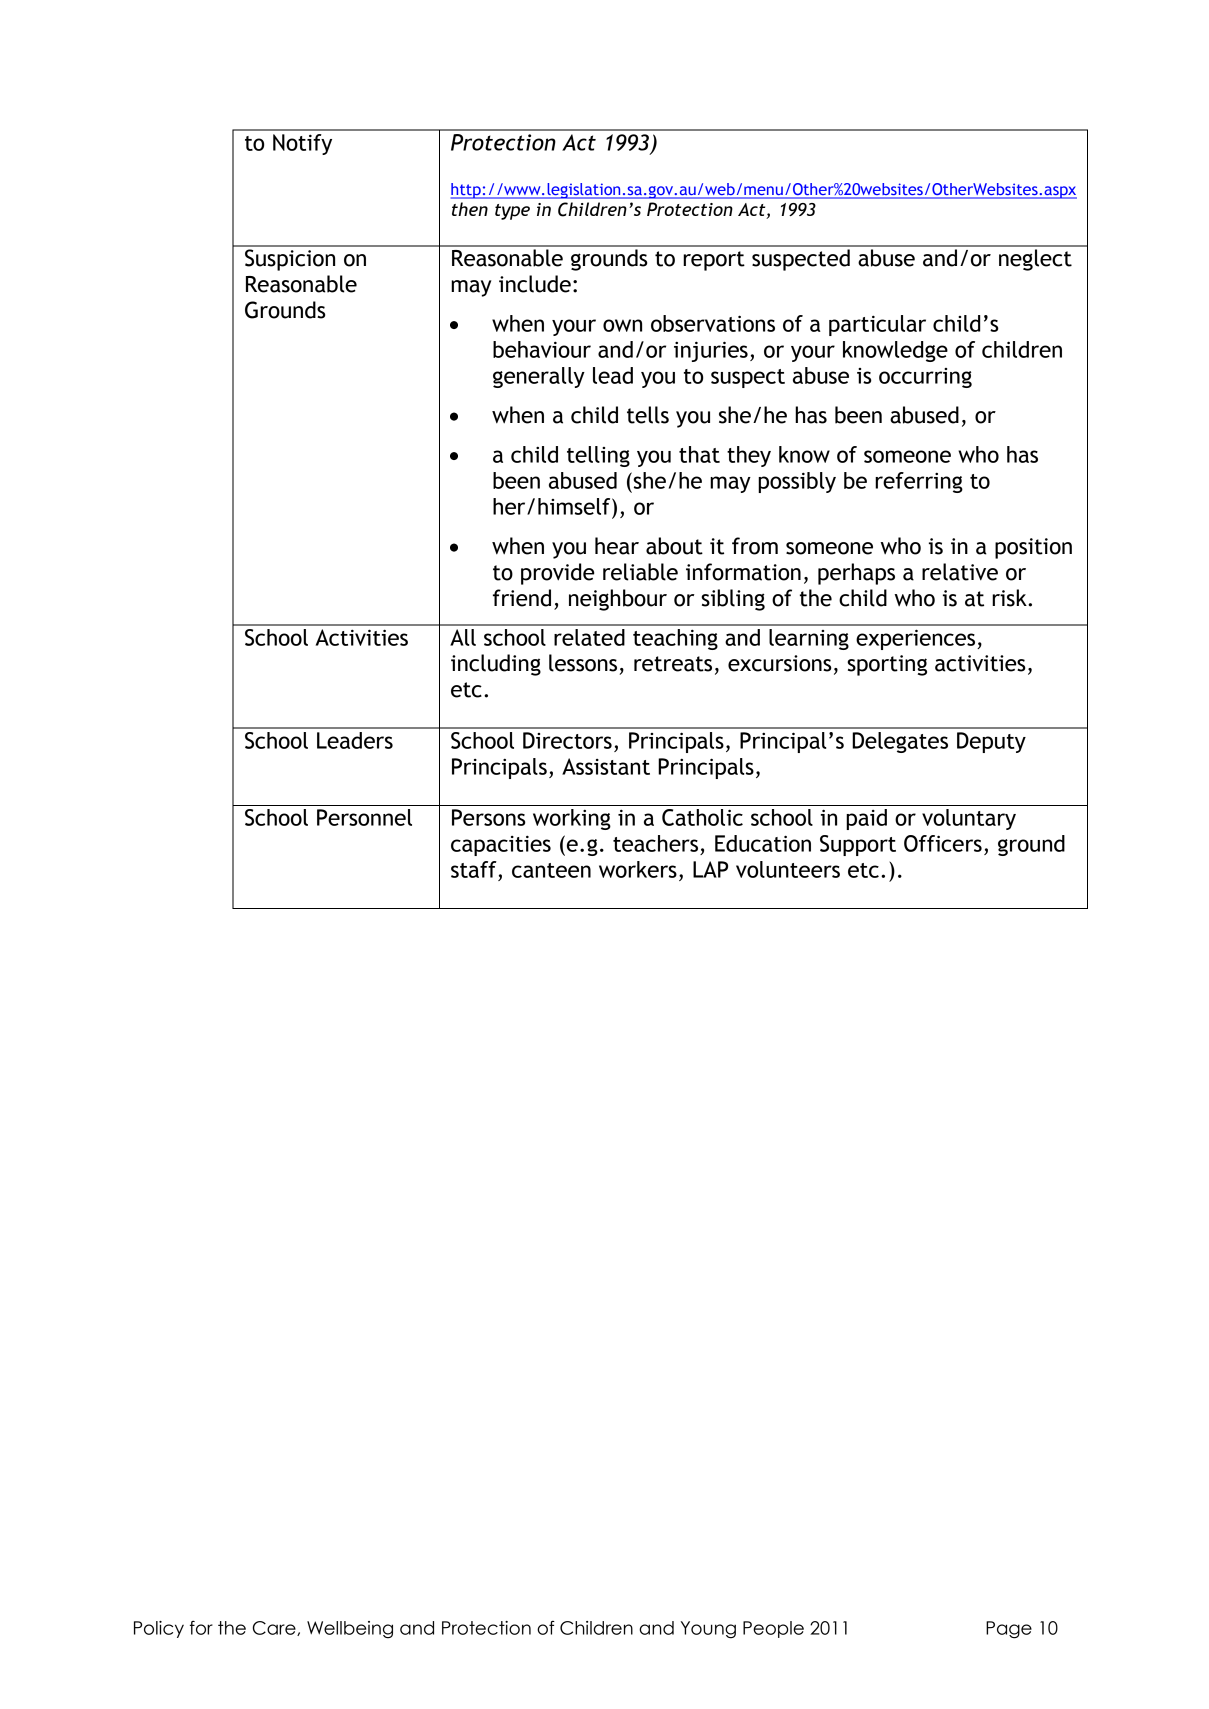 This screenshot has height=1709, width=1209. I want to click on Young, so click(708, 1630).
